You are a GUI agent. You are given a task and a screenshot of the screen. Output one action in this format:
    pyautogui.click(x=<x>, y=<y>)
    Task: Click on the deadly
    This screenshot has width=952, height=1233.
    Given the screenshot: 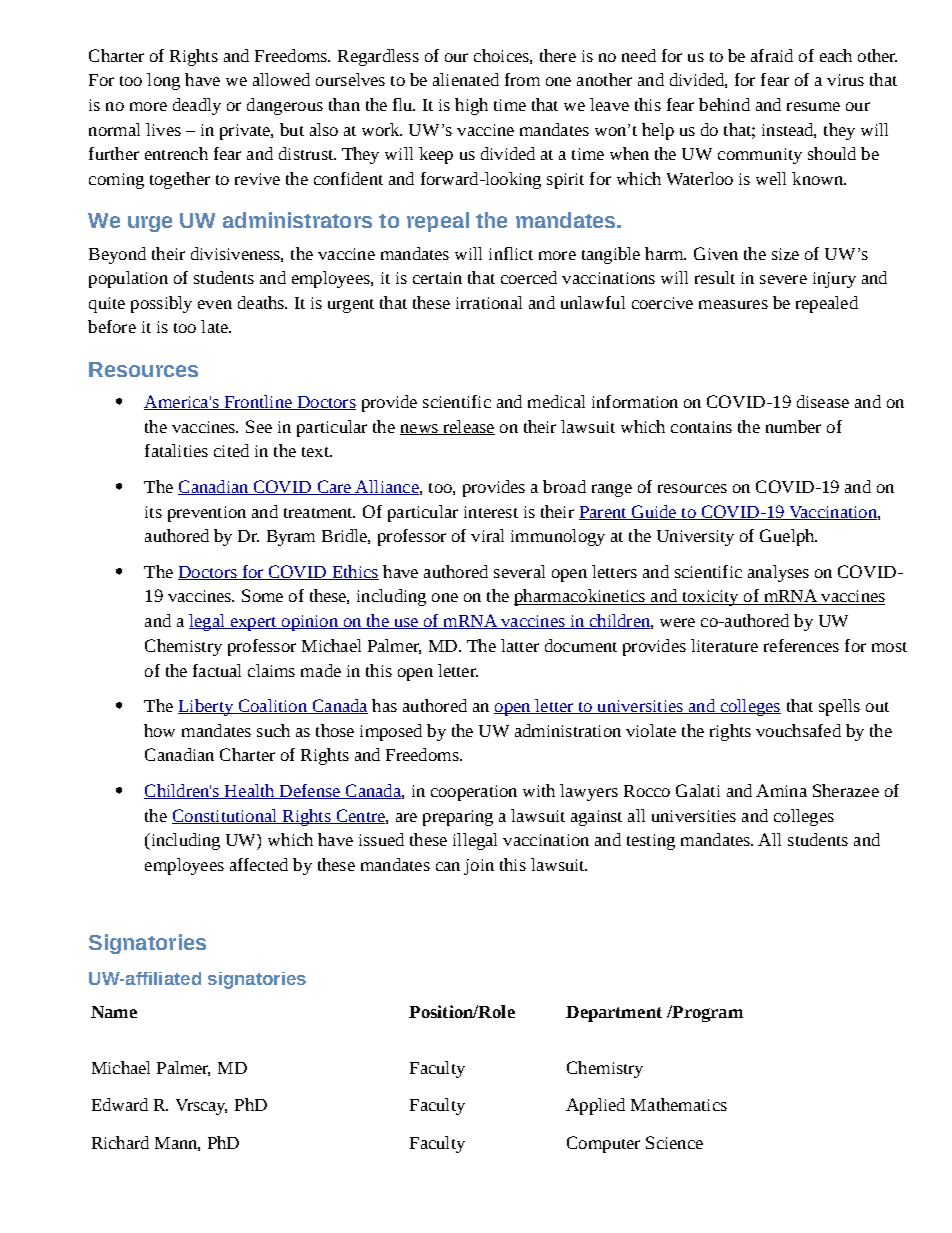 What is the action you would take?
    pyautogui.click(x=197, y=106)
